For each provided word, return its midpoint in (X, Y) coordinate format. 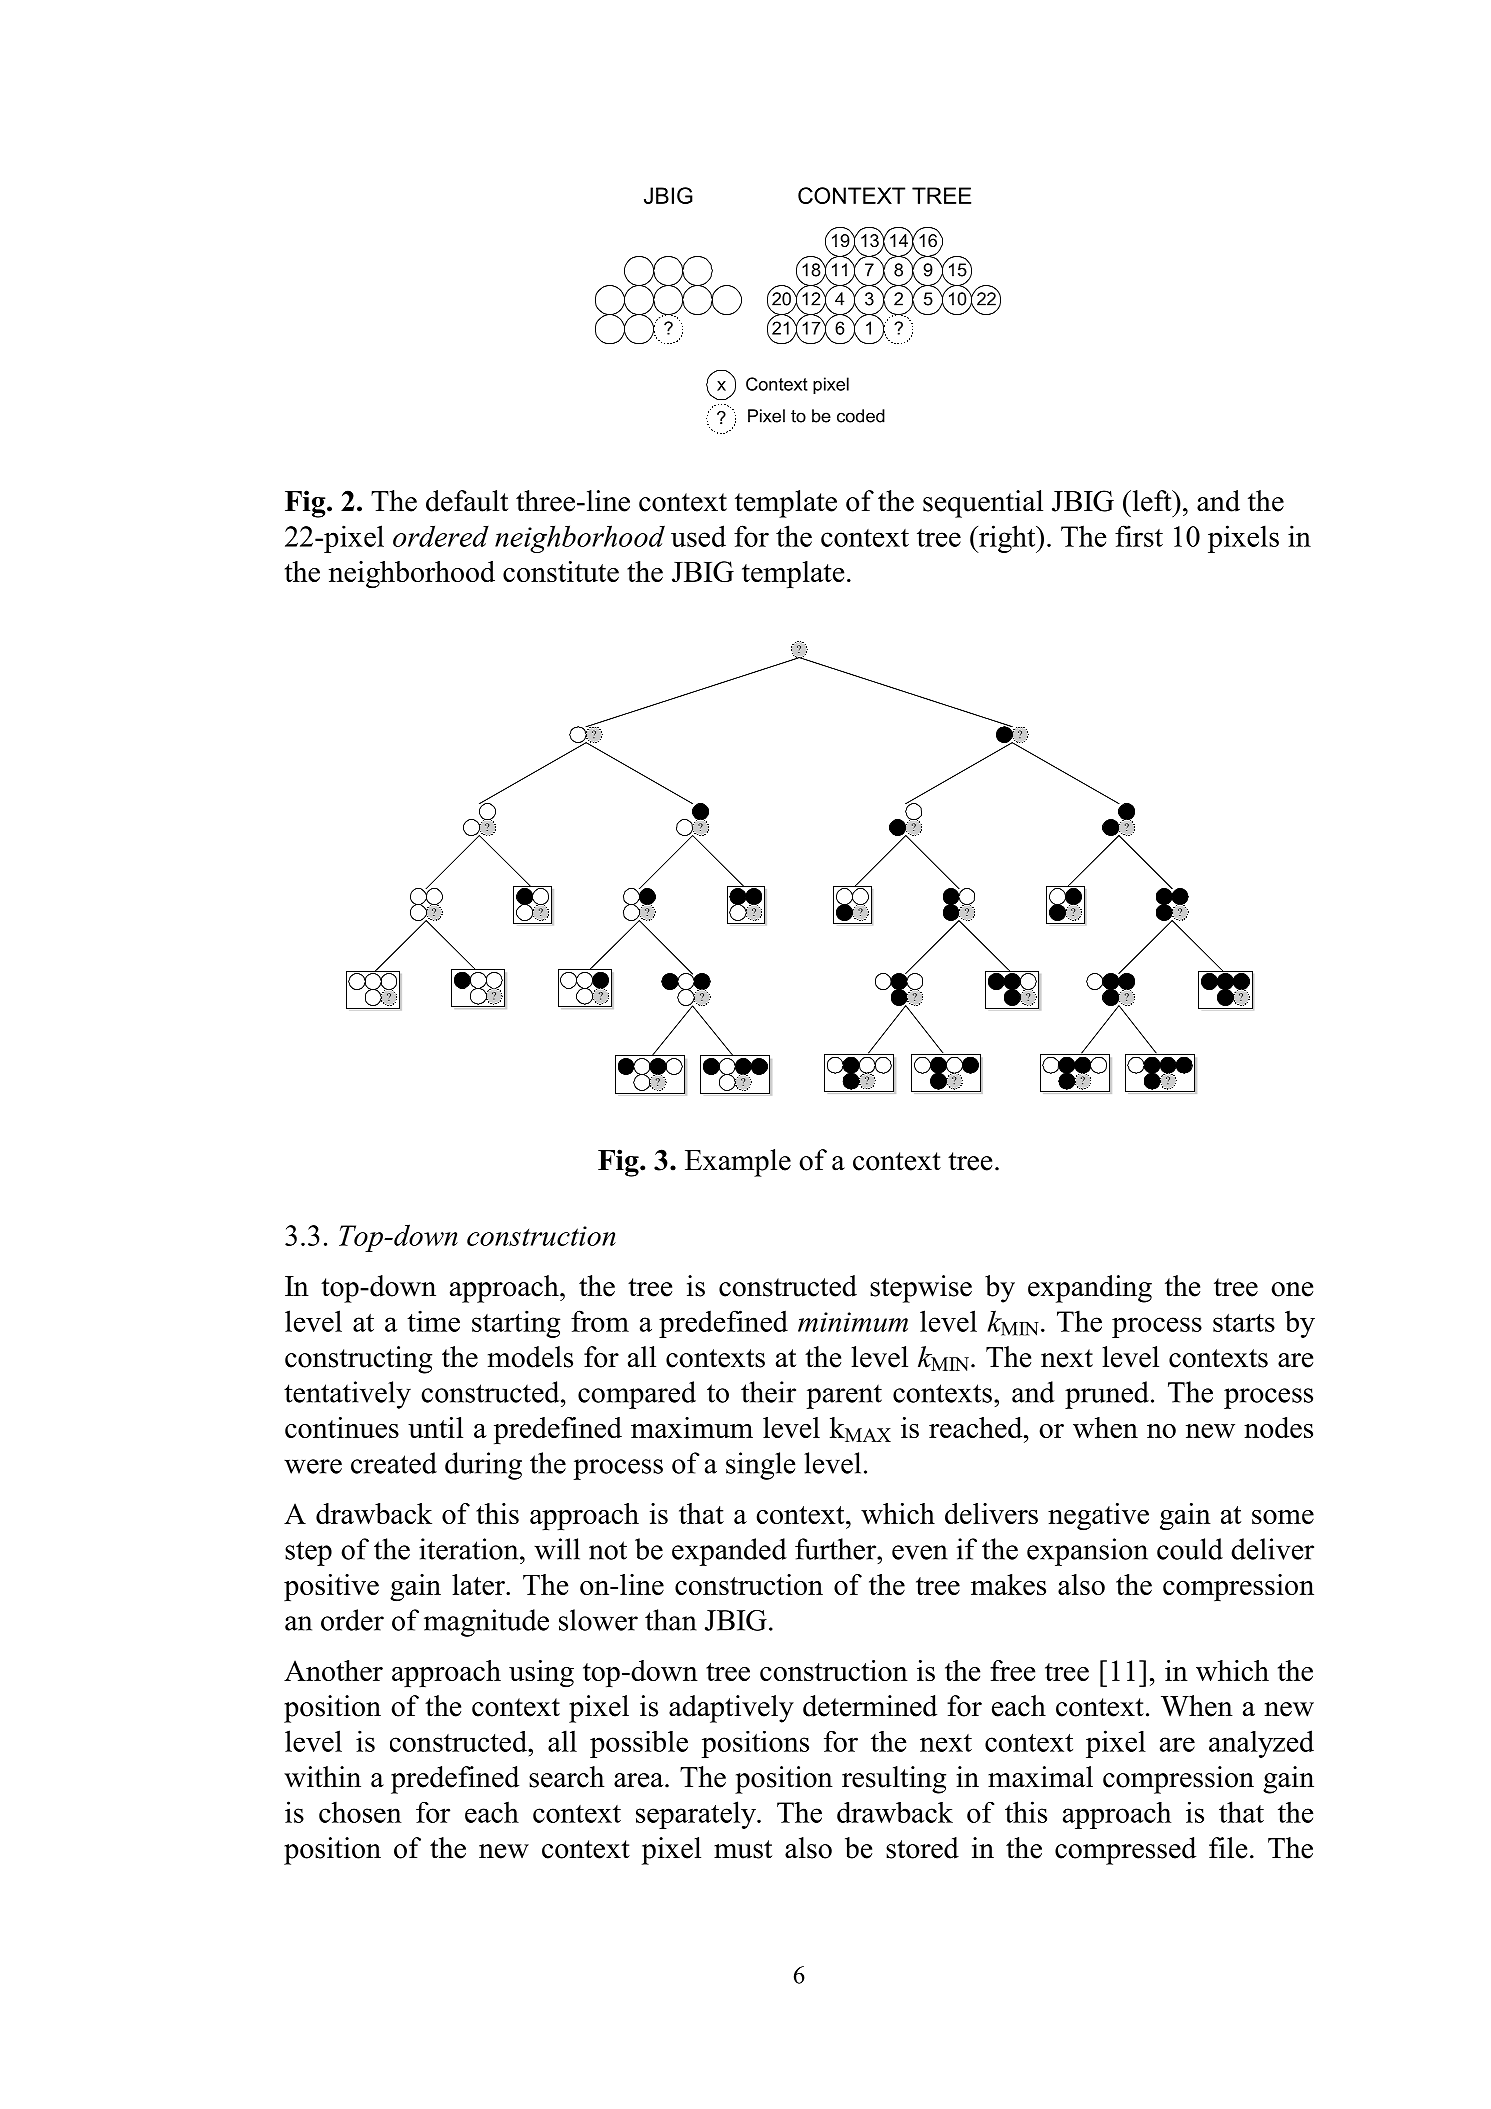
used (698, 536)
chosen (360, 1812)
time (433, 1321)
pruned (1107, 1395)
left (1152, 501)
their (768, 1392)
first (1139, 536)
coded (861, 416)
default (467, 501)
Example (738, 1163)
